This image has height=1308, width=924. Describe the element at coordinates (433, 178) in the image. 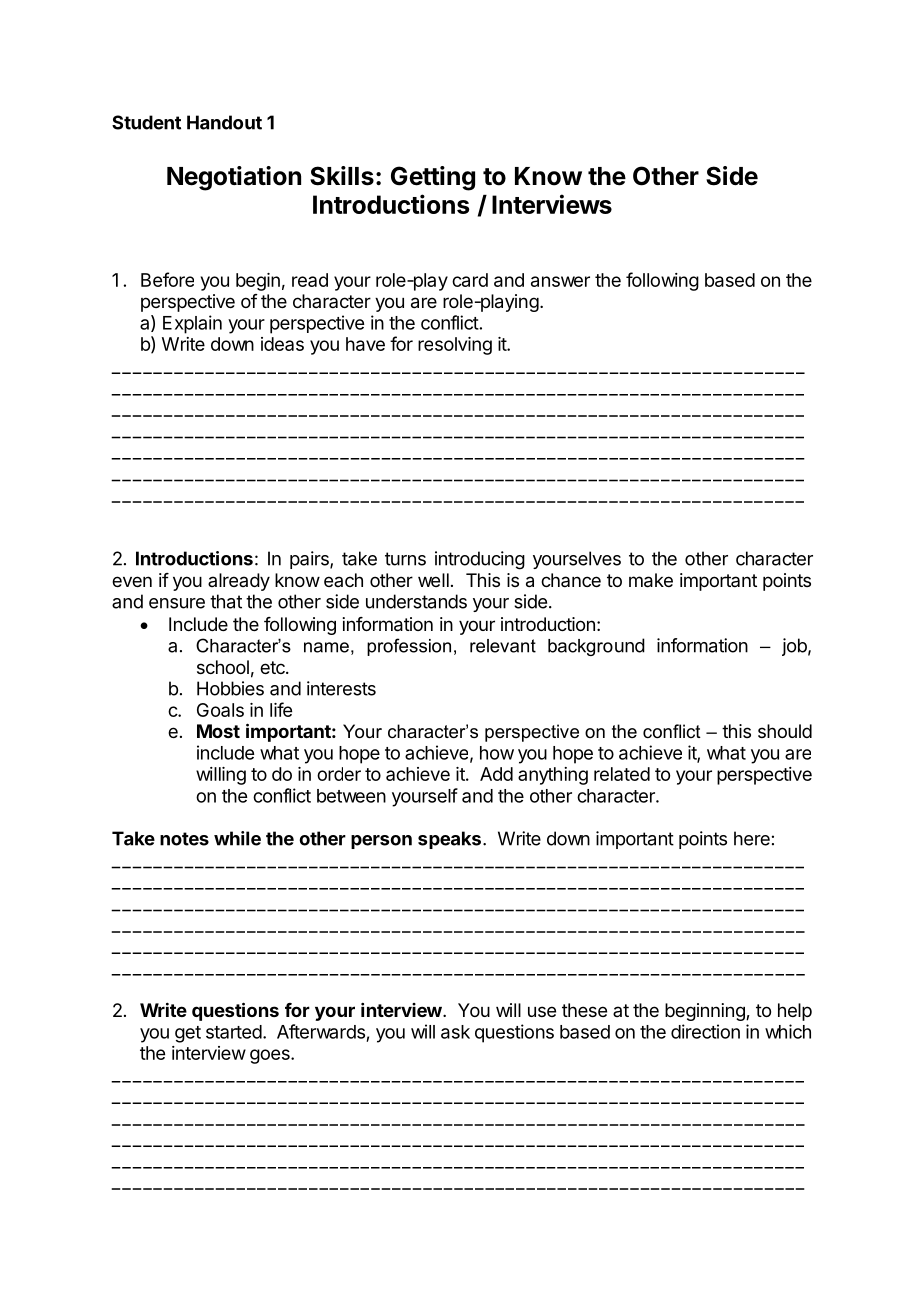

I see `Getting` at that location.
